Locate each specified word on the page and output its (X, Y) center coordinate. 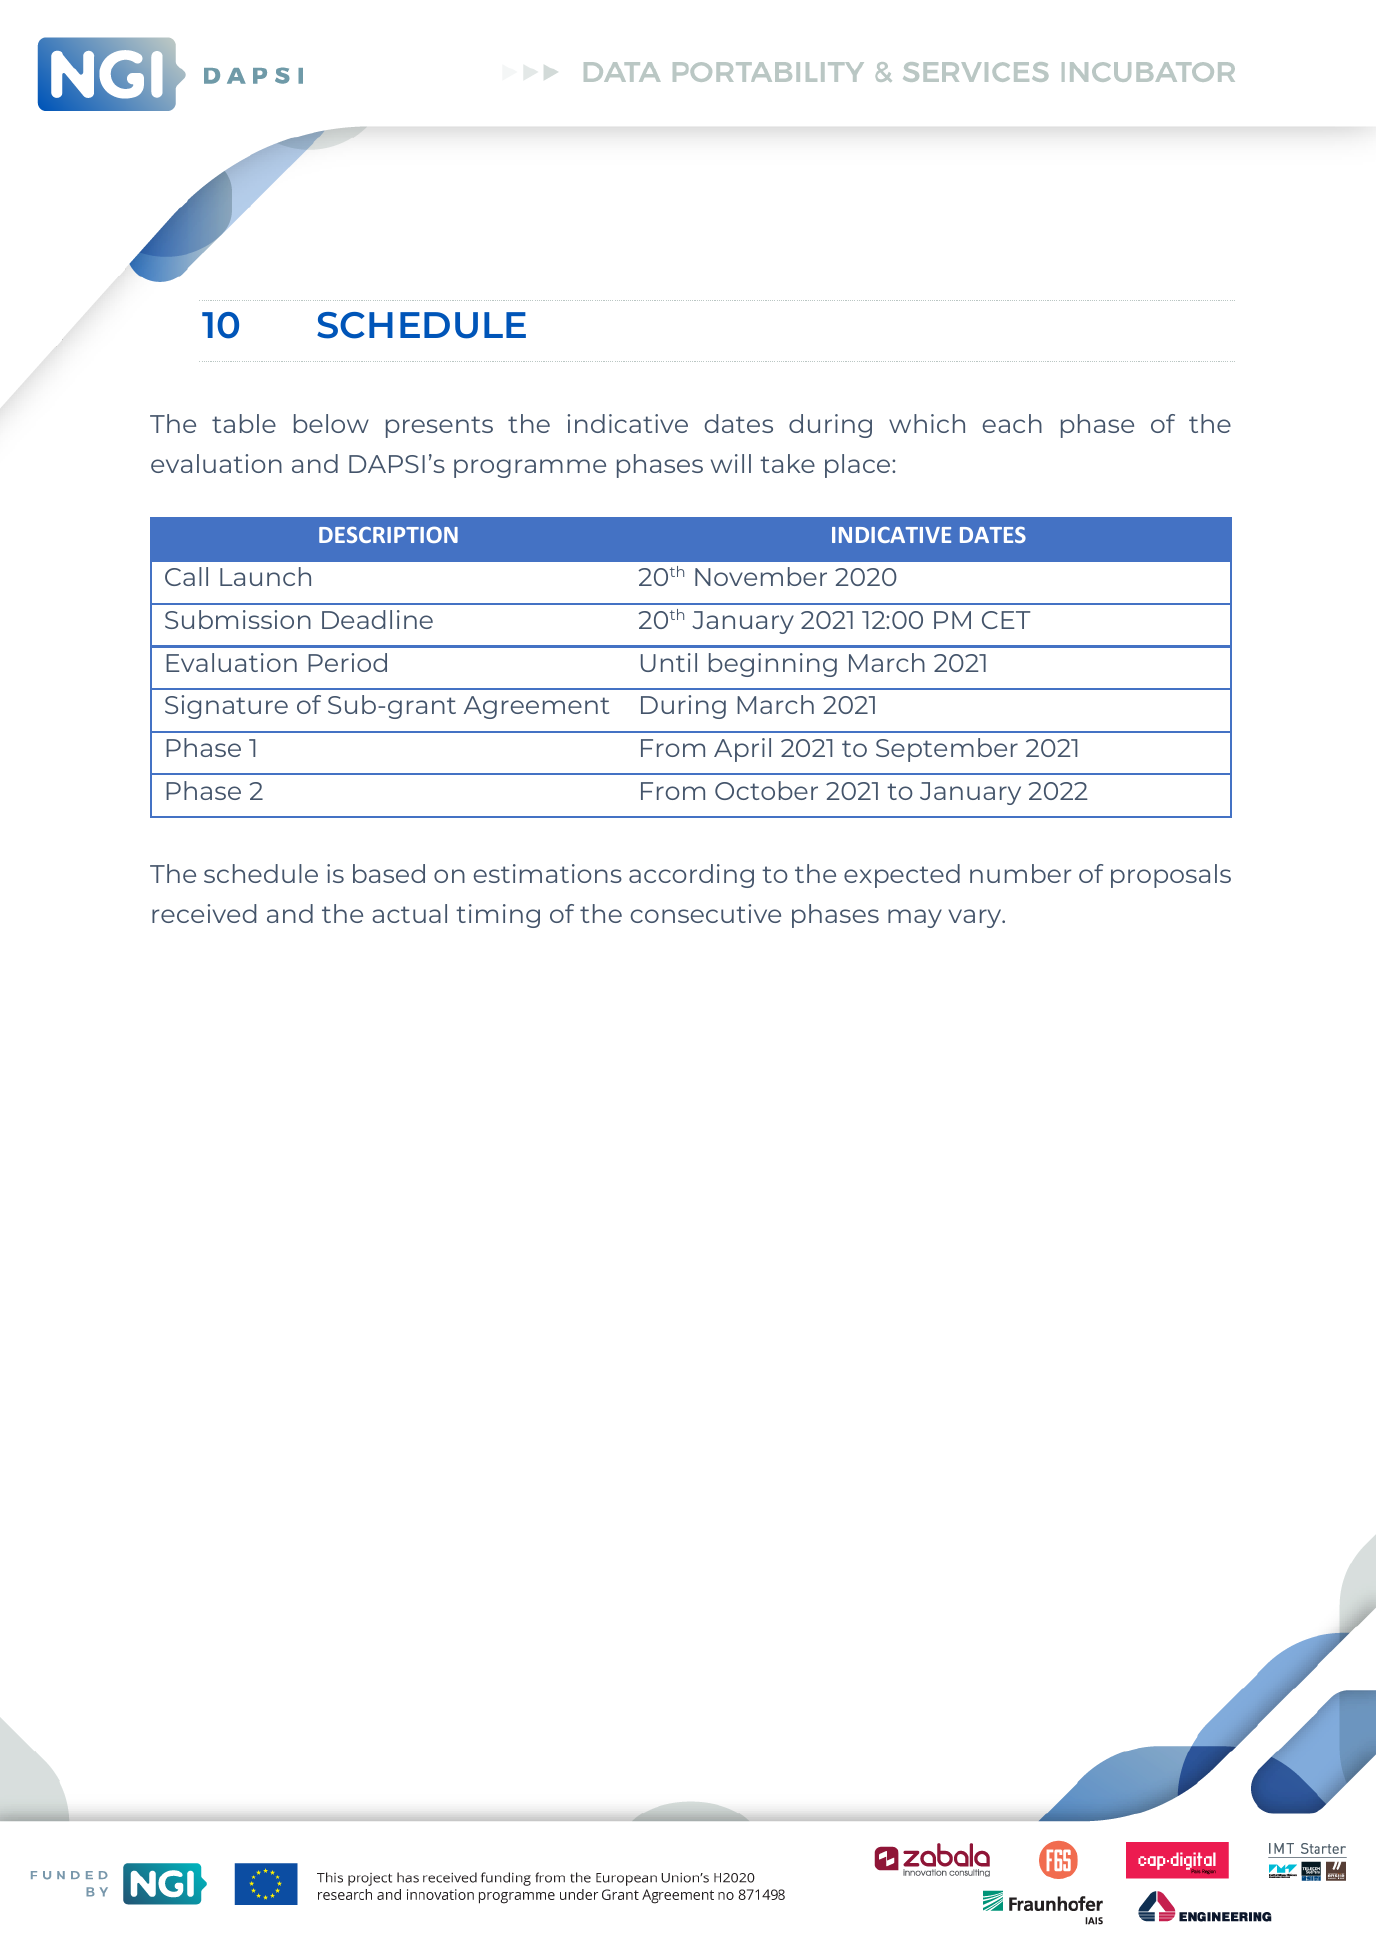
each (1012, 423)
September (947, 750)
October (766, 790)
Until (669, 662)
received (204, 913)
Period (347, 662)
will (731, 463)
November (761, 576)
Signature (226, 707)
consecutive (706, 913)
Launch (265, 576)
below (331, 423)
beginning (773, 665)
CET (1006, 620)
